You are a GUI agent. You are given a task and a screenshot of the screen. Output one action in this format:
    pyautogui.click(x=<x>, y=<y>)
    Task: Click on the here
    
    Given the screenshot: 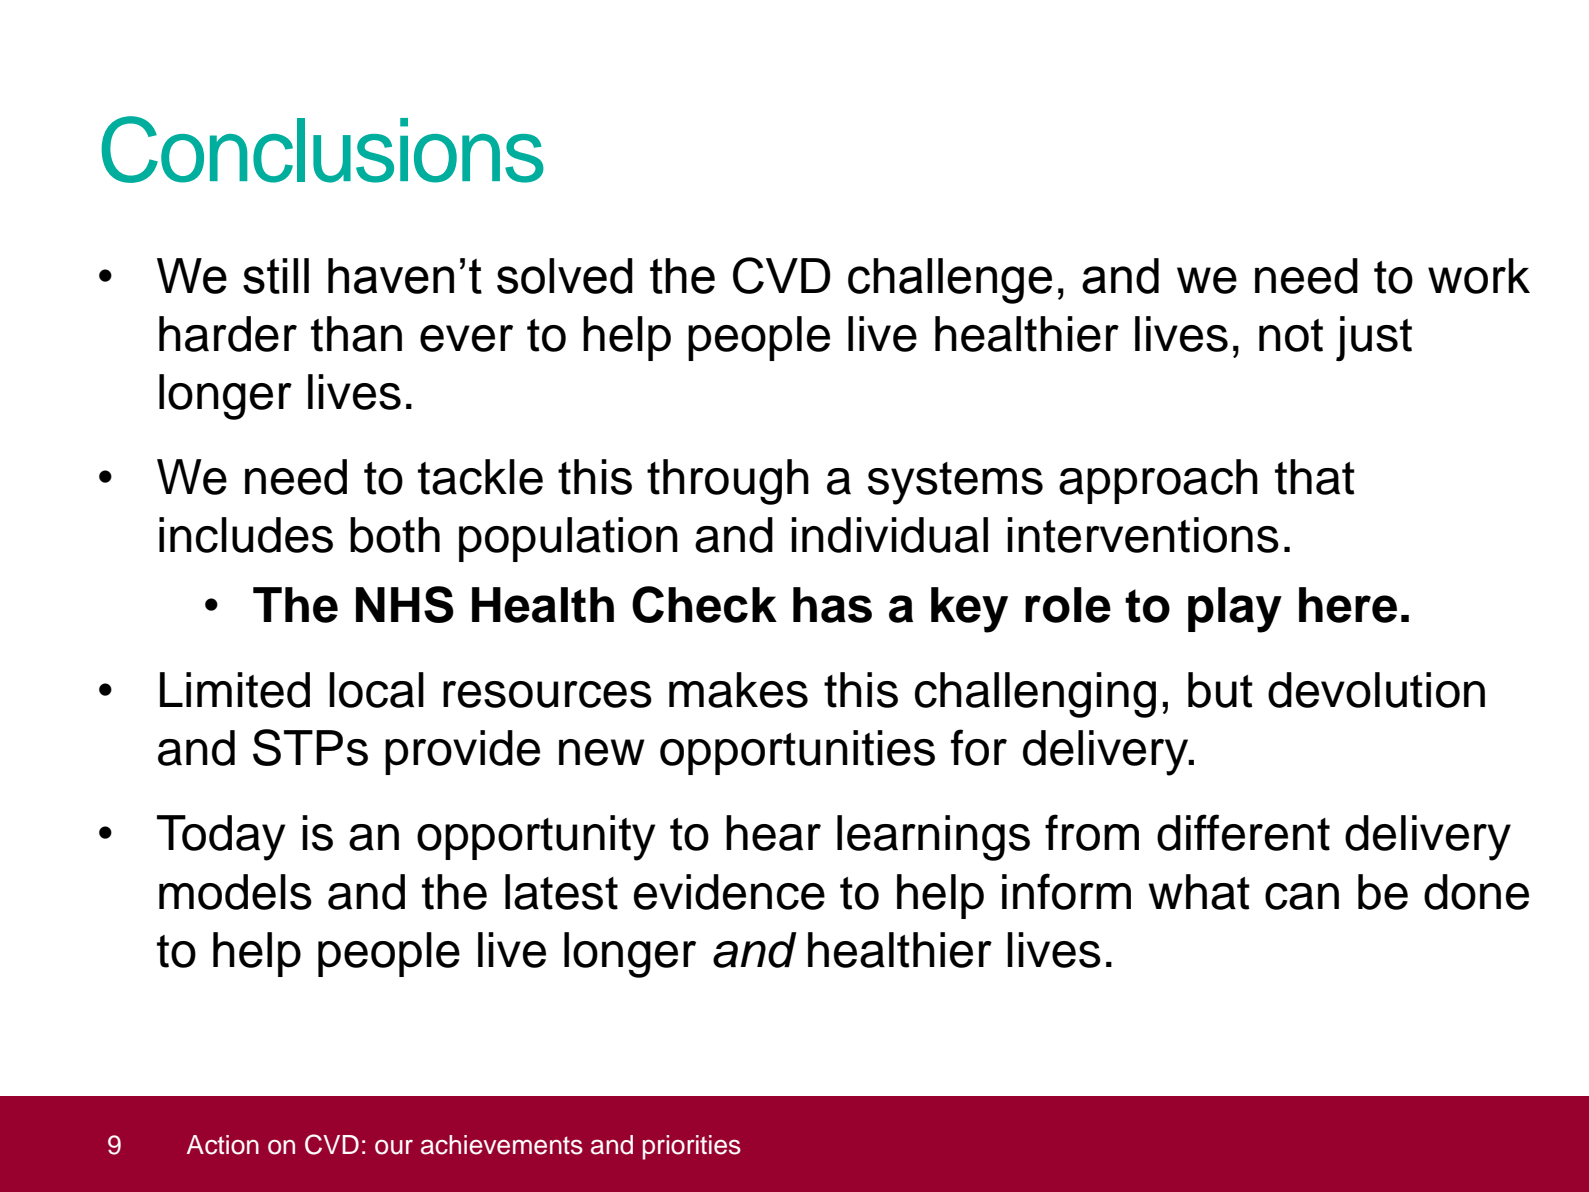 What is the action you would take?
    pyautogui.click(x=1348, y=605)
